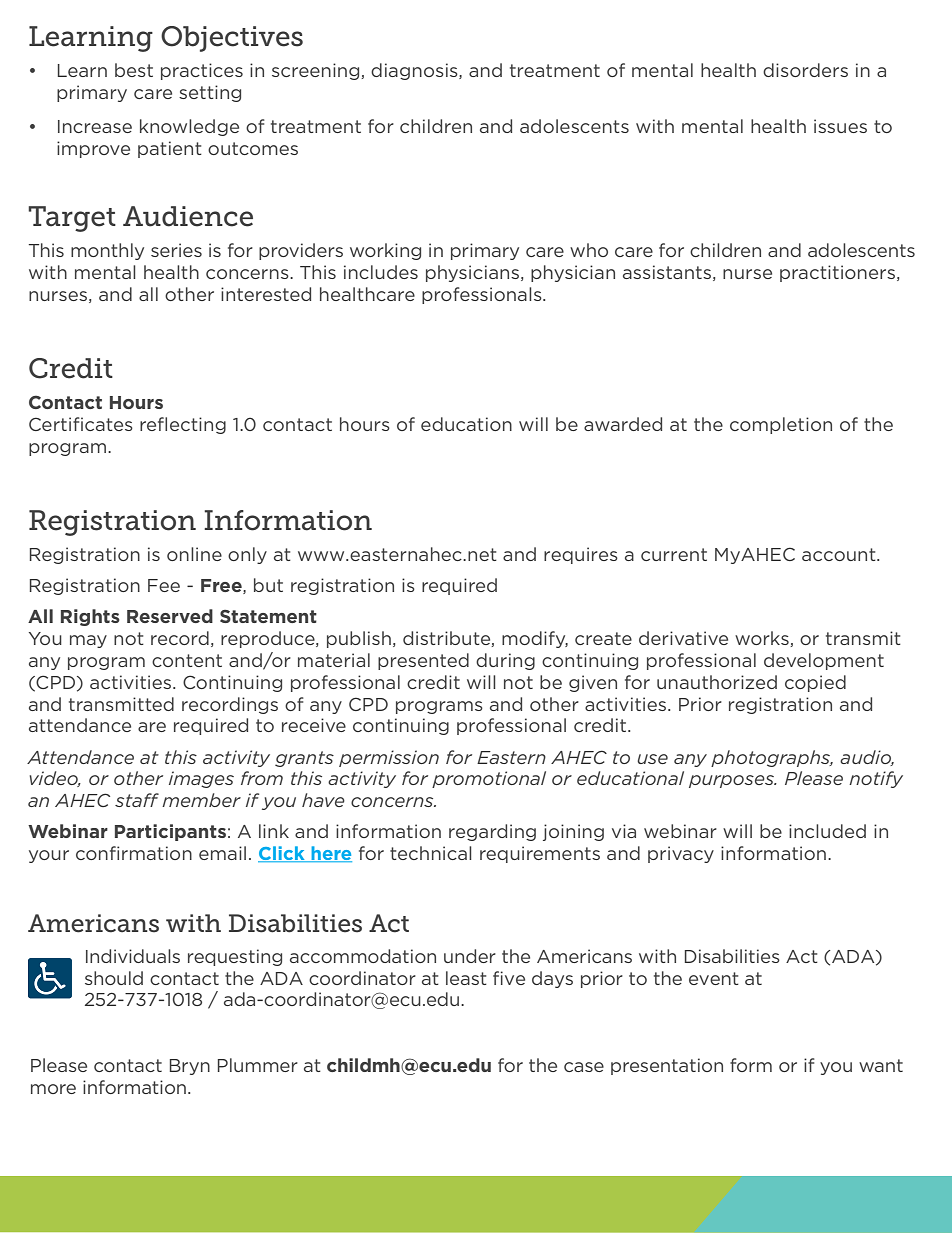  I want to click on includes, so click(381, 272).
